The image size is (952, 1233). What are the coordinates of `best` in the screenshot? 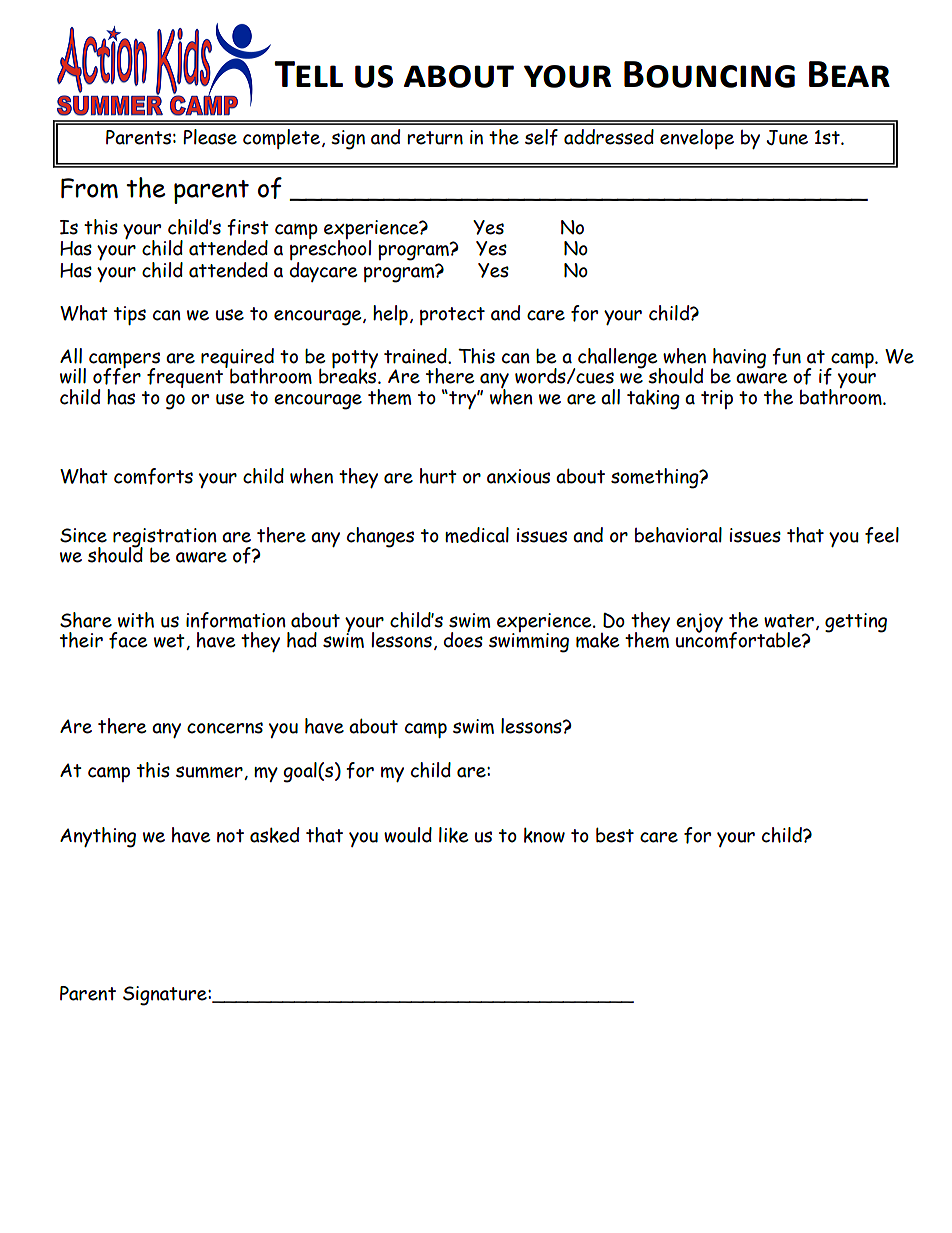 It's located at (615, 835).
